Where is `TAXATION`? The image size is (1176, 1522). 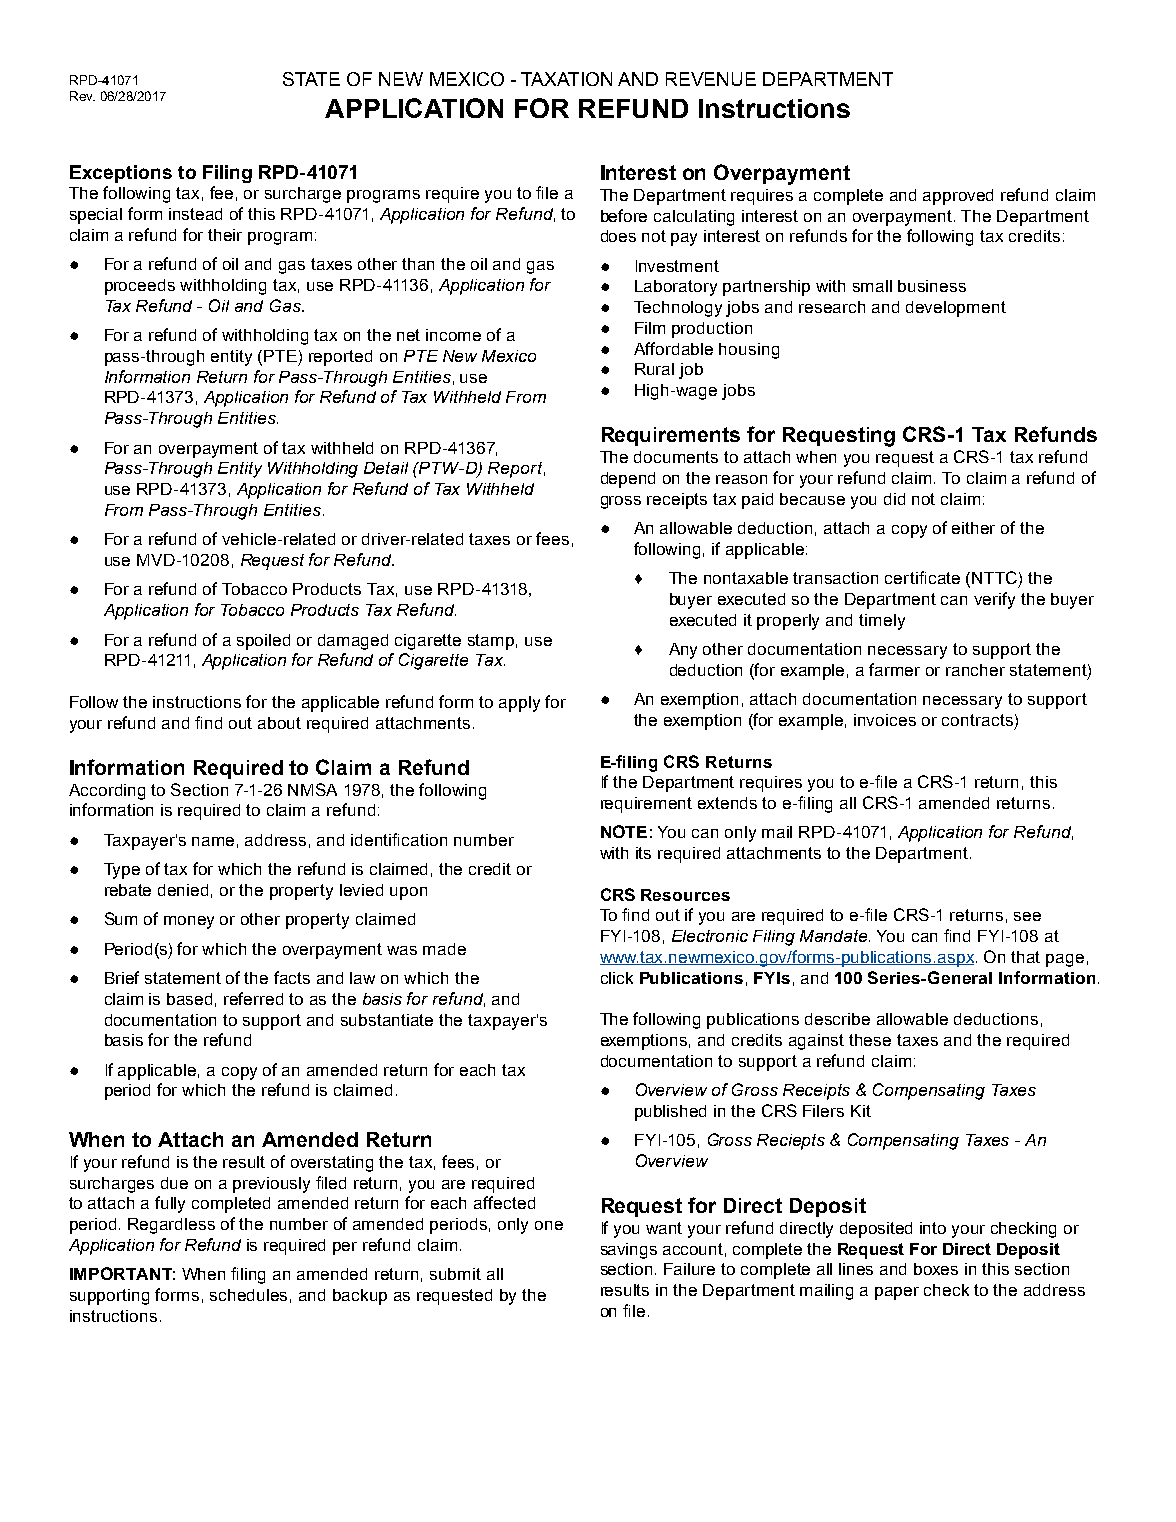 TAXATION is located at coordinates (566, 79).
